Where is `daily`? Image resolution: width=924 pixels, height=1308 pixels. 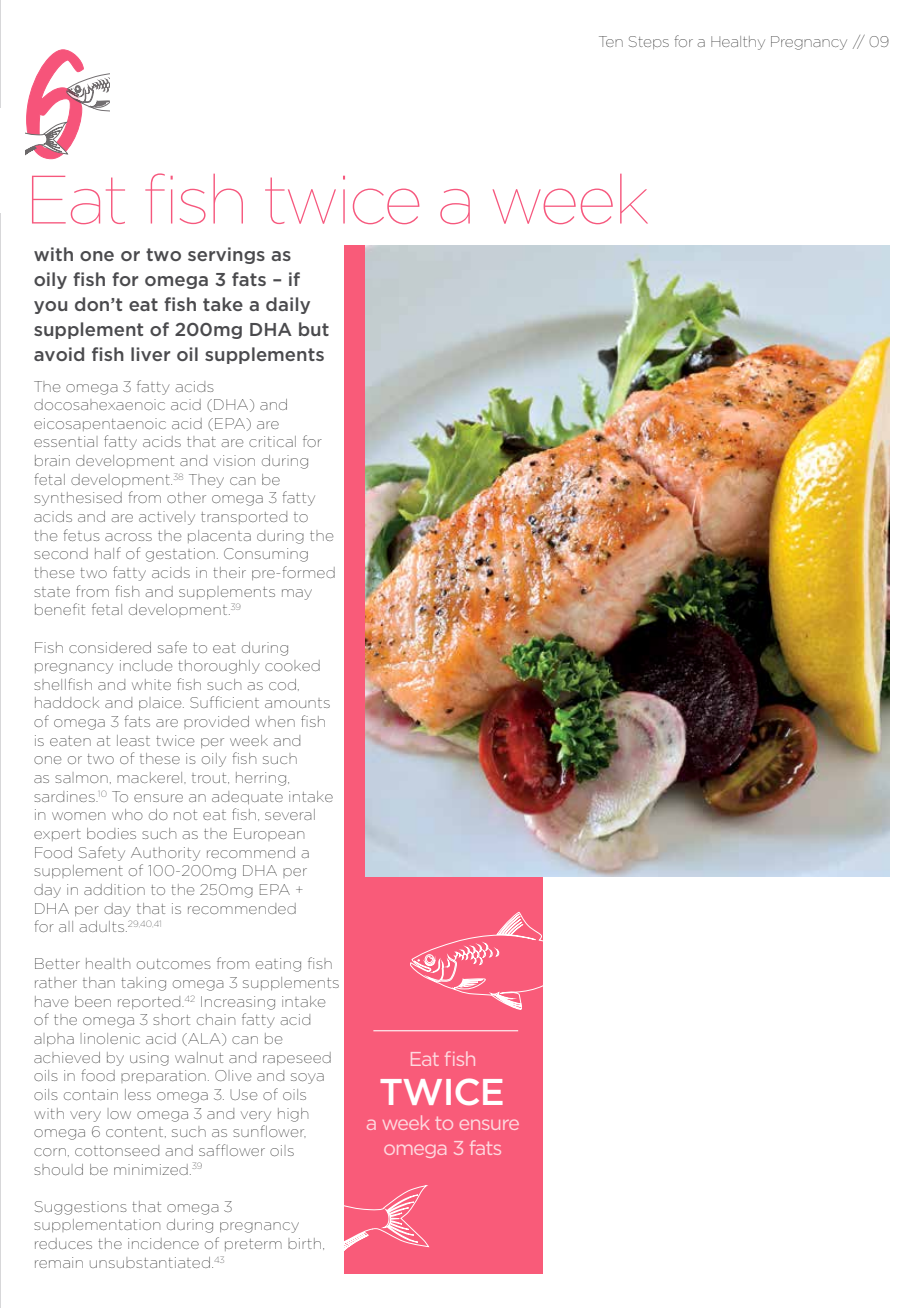
daily is located at coordinates (288, 305).
